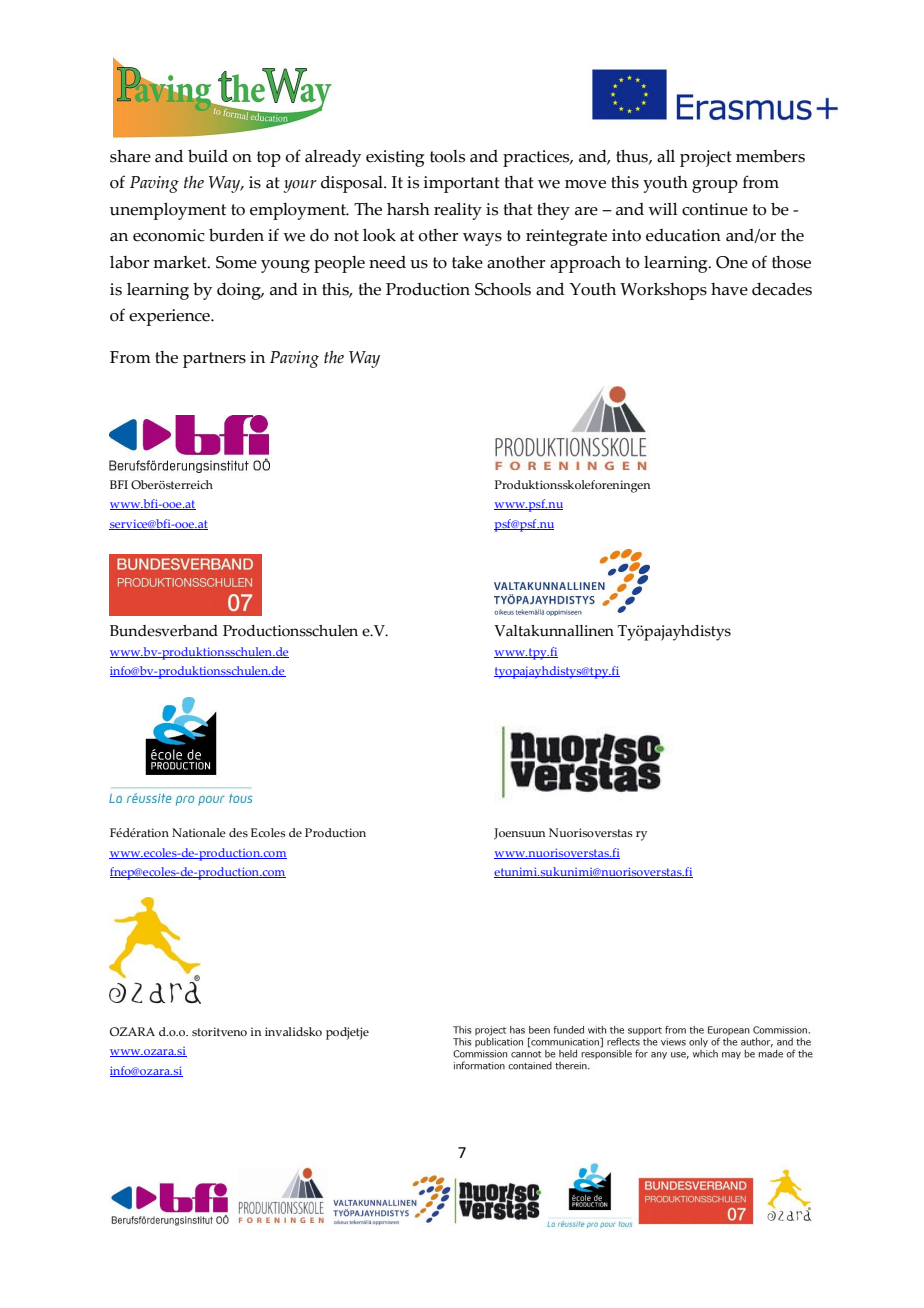 The height and width of the screenshot is (1308, 924). I want to click on experience, so click(170, 317).
